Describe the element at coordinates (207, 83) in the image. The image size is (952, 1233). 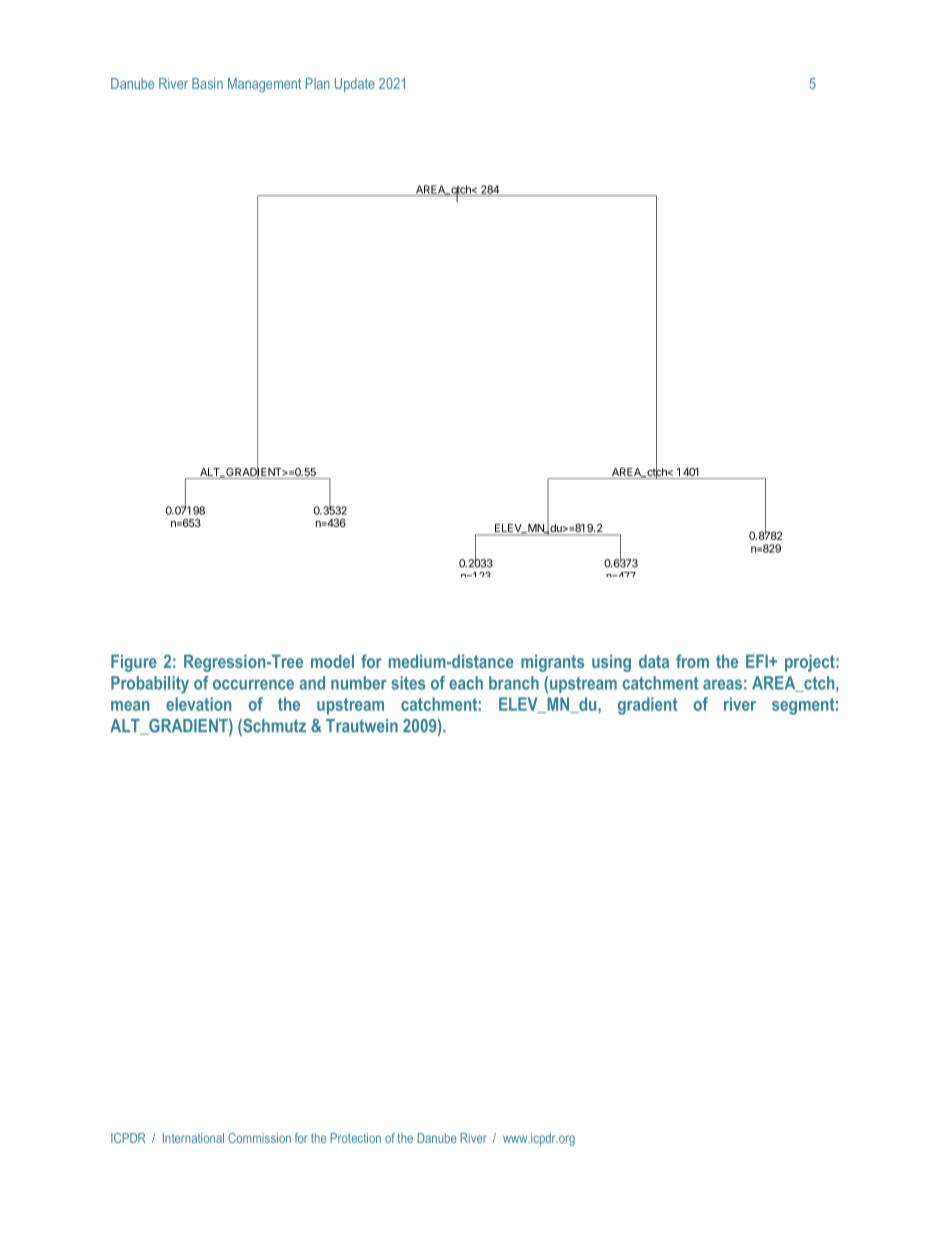
I see `Basin` at that location.
